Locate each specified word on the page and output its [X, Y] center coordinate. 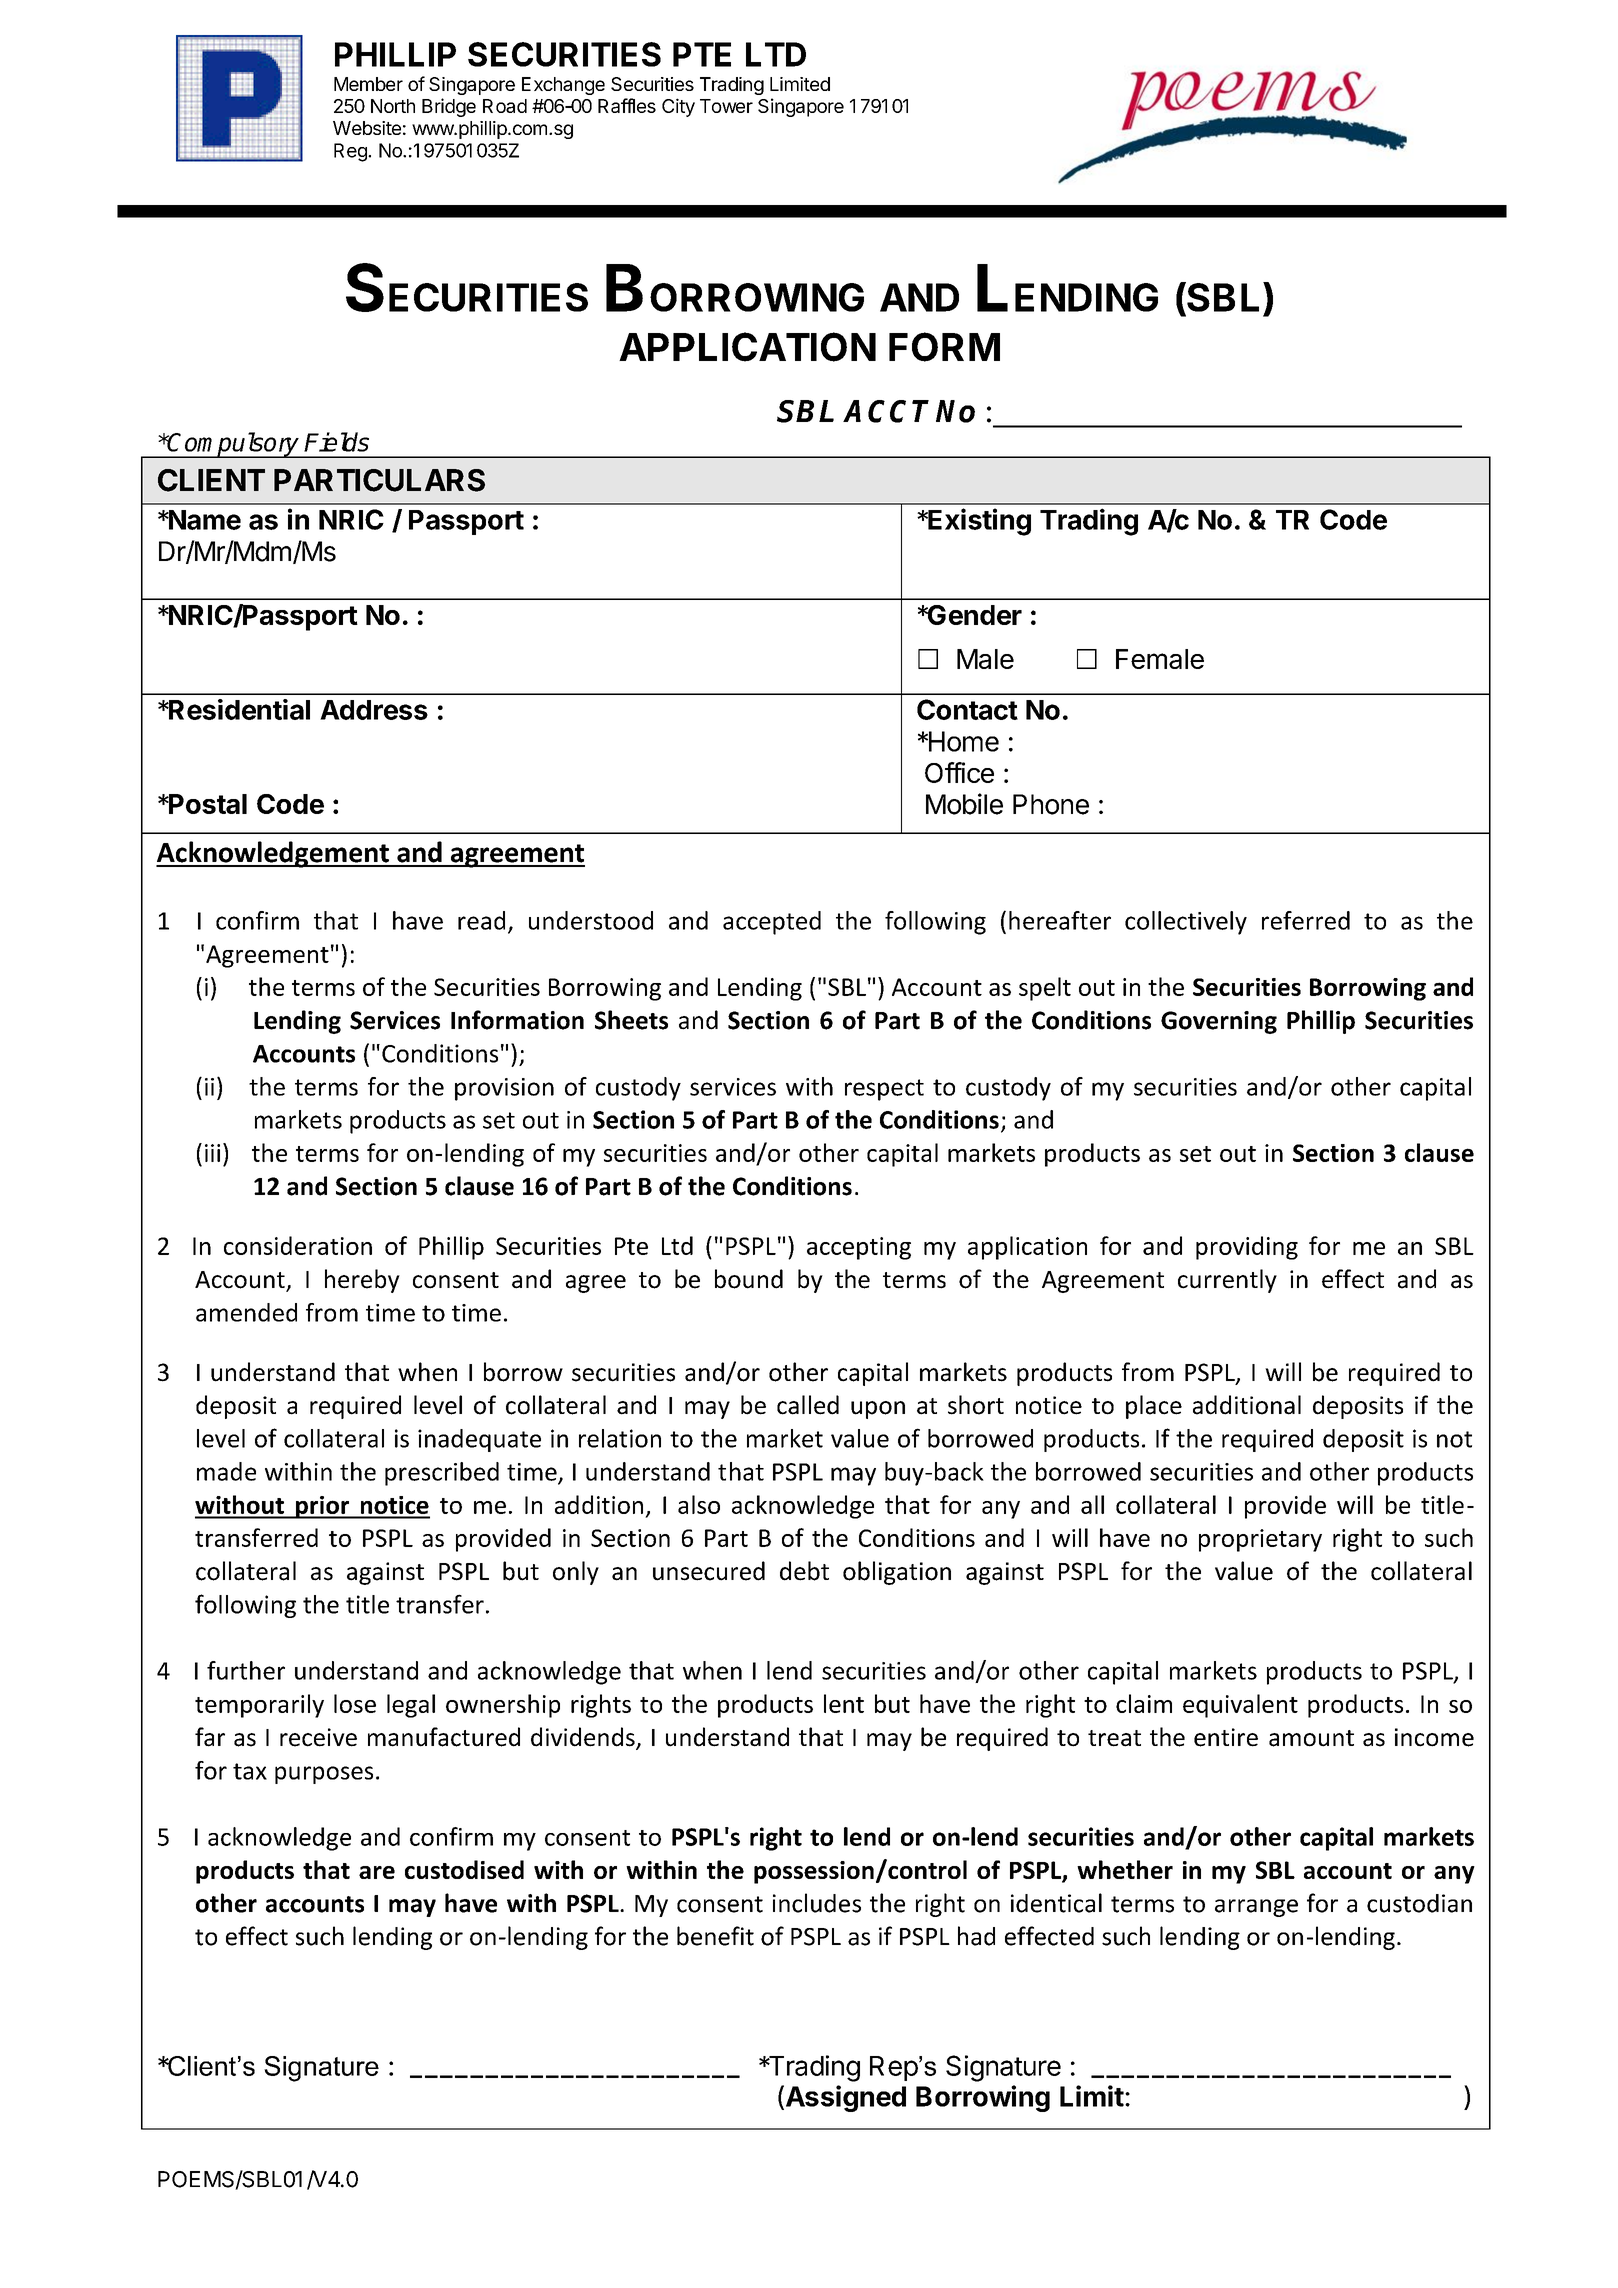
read [481, 920]
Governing [1219, 1022]
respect [884, 1090]
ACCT [886, 411]
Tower [726, 106]
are [377, 1872]
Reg [351, 152]
